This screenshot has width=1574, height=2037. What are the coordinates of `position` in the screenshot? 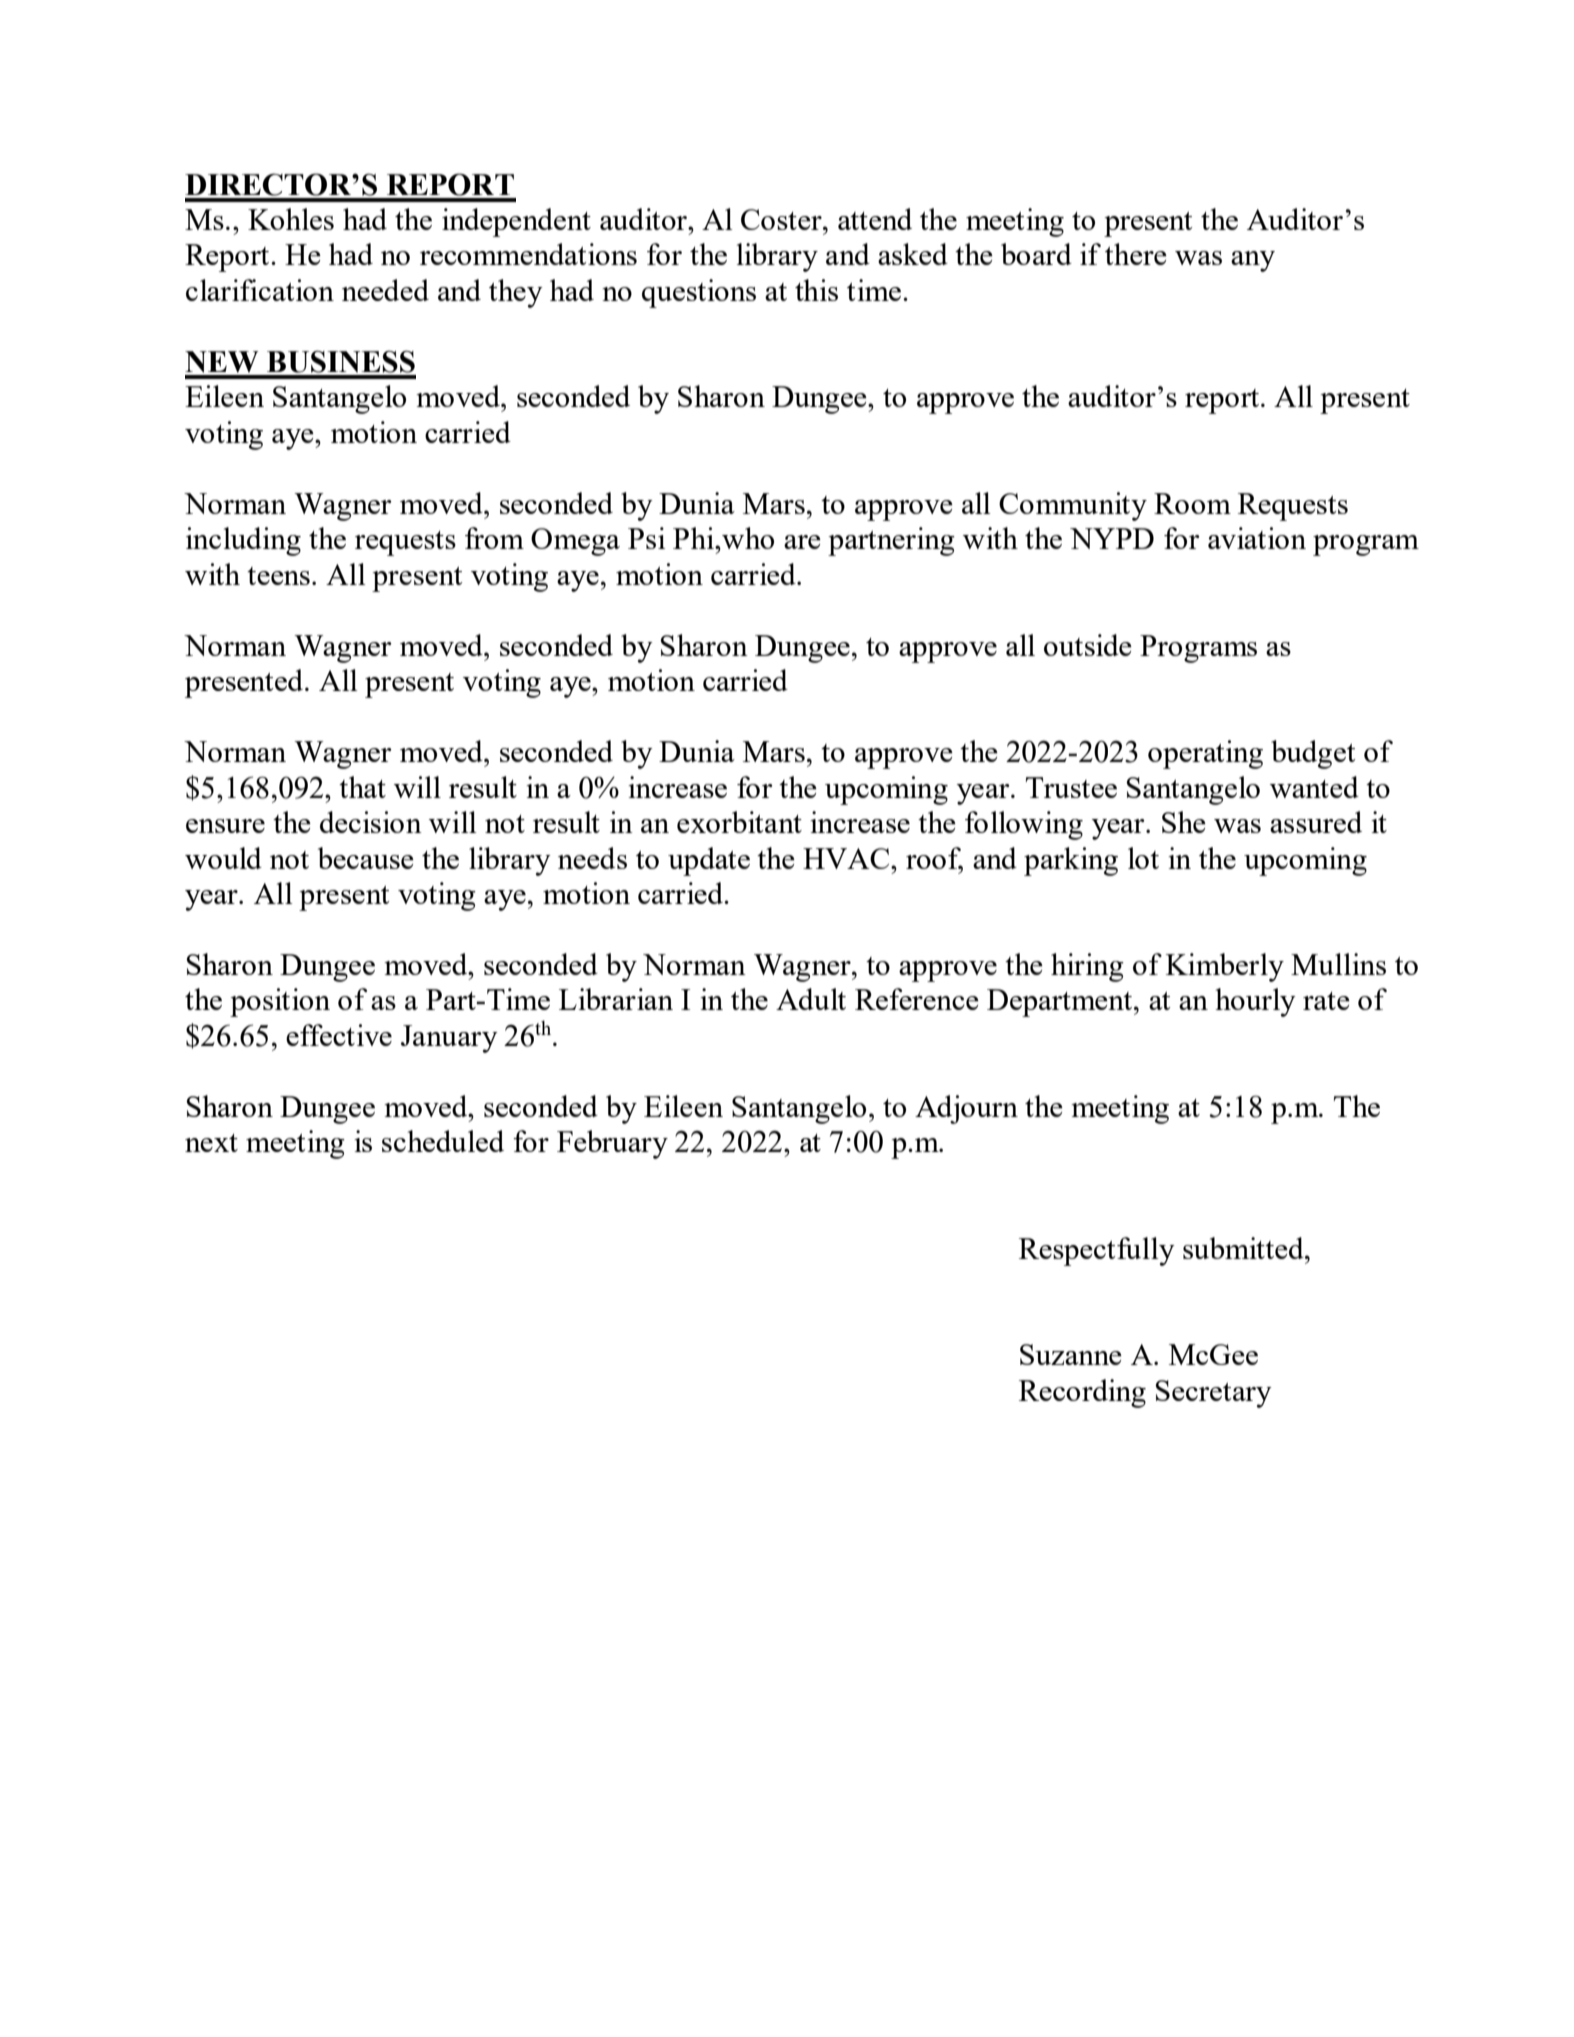 It's located at (280, 1002).
